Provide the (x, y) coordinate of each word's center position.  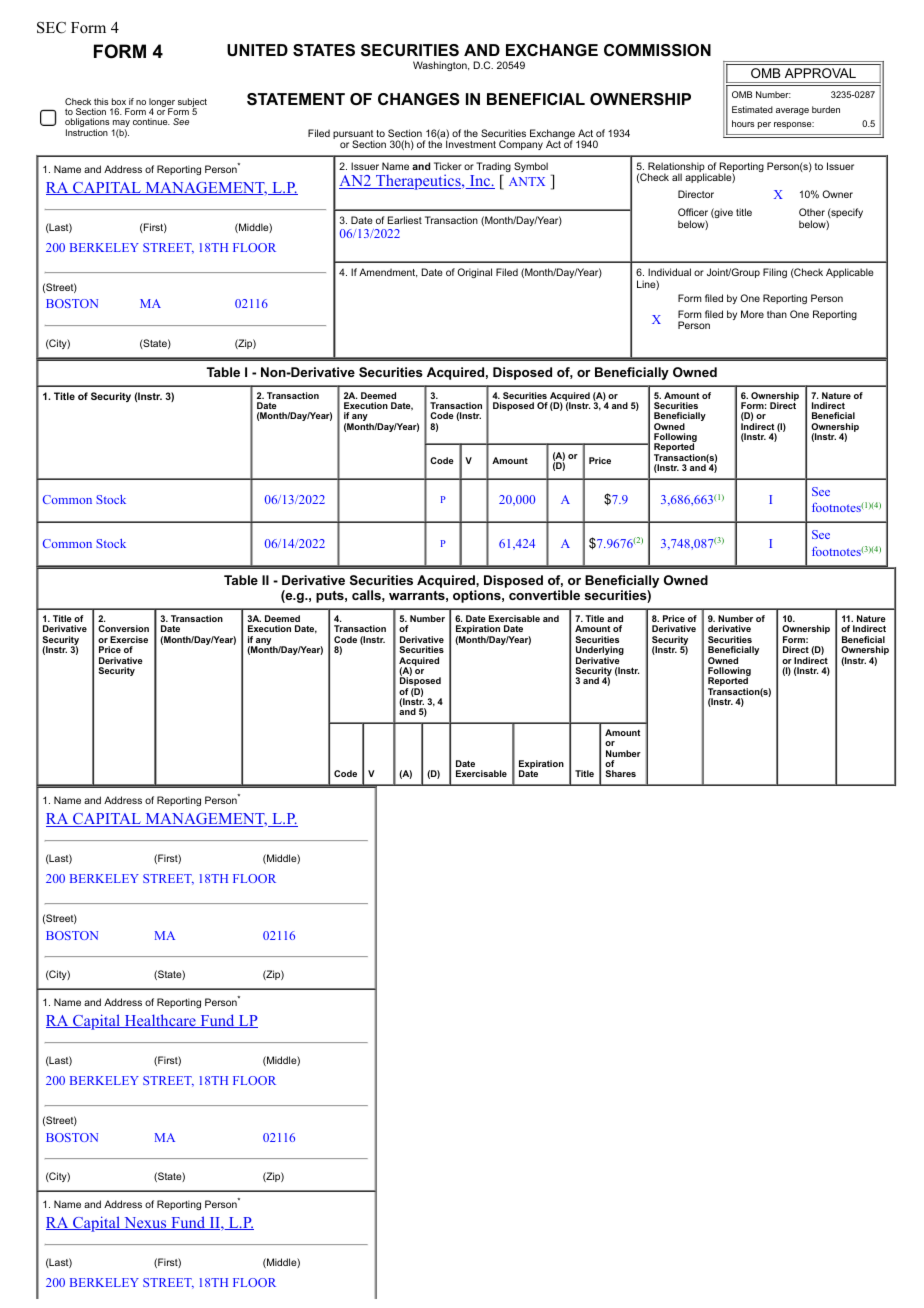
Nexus (145, 1223)
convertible (544, 595)
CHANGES (419, 99)
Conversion (123, 628)
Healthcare (160, 1021)
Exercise (129, 639)
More (752, 314)
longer (162, 103)
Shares (620, 773)
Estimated (752, 109)
